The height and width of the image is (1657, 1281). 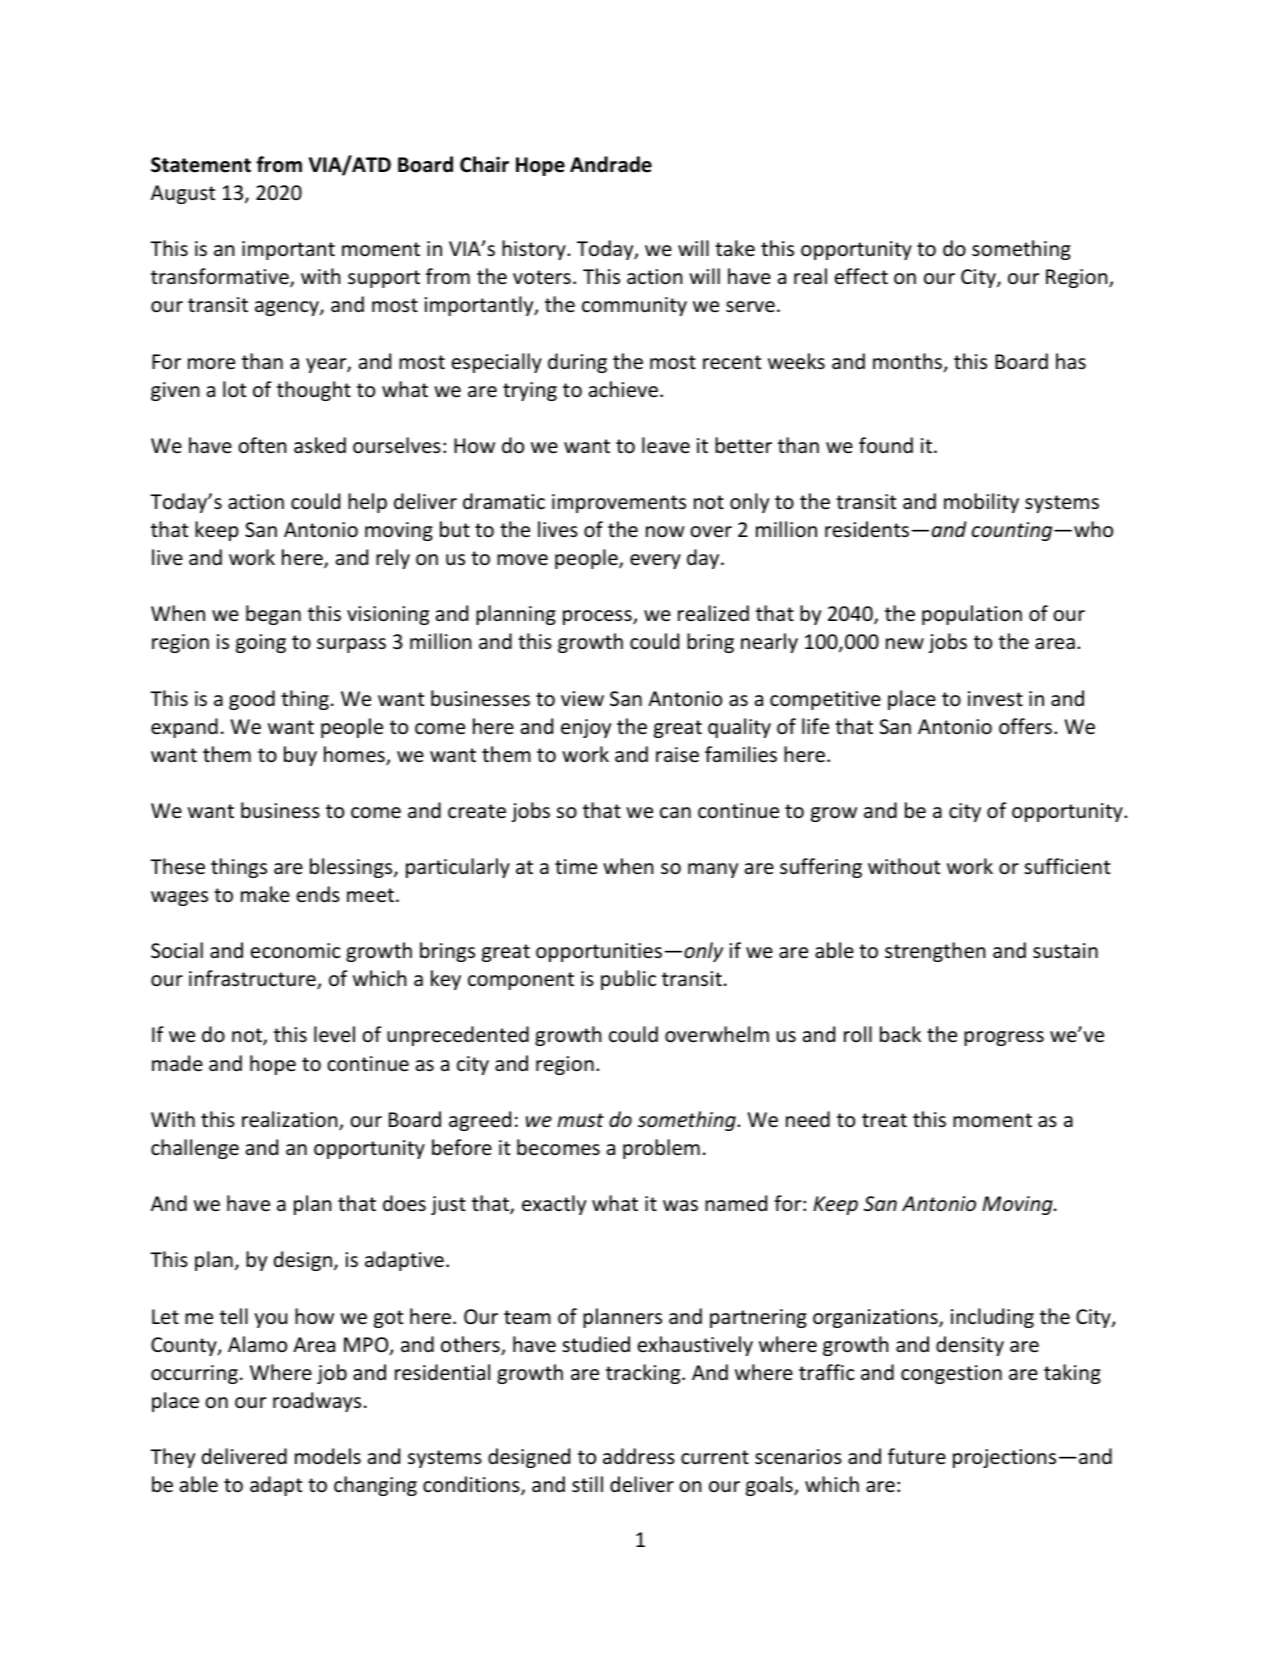 What do you see at coordinates (639, 1456) in the image?
I see `address` at bounding box center [639, 1456].
